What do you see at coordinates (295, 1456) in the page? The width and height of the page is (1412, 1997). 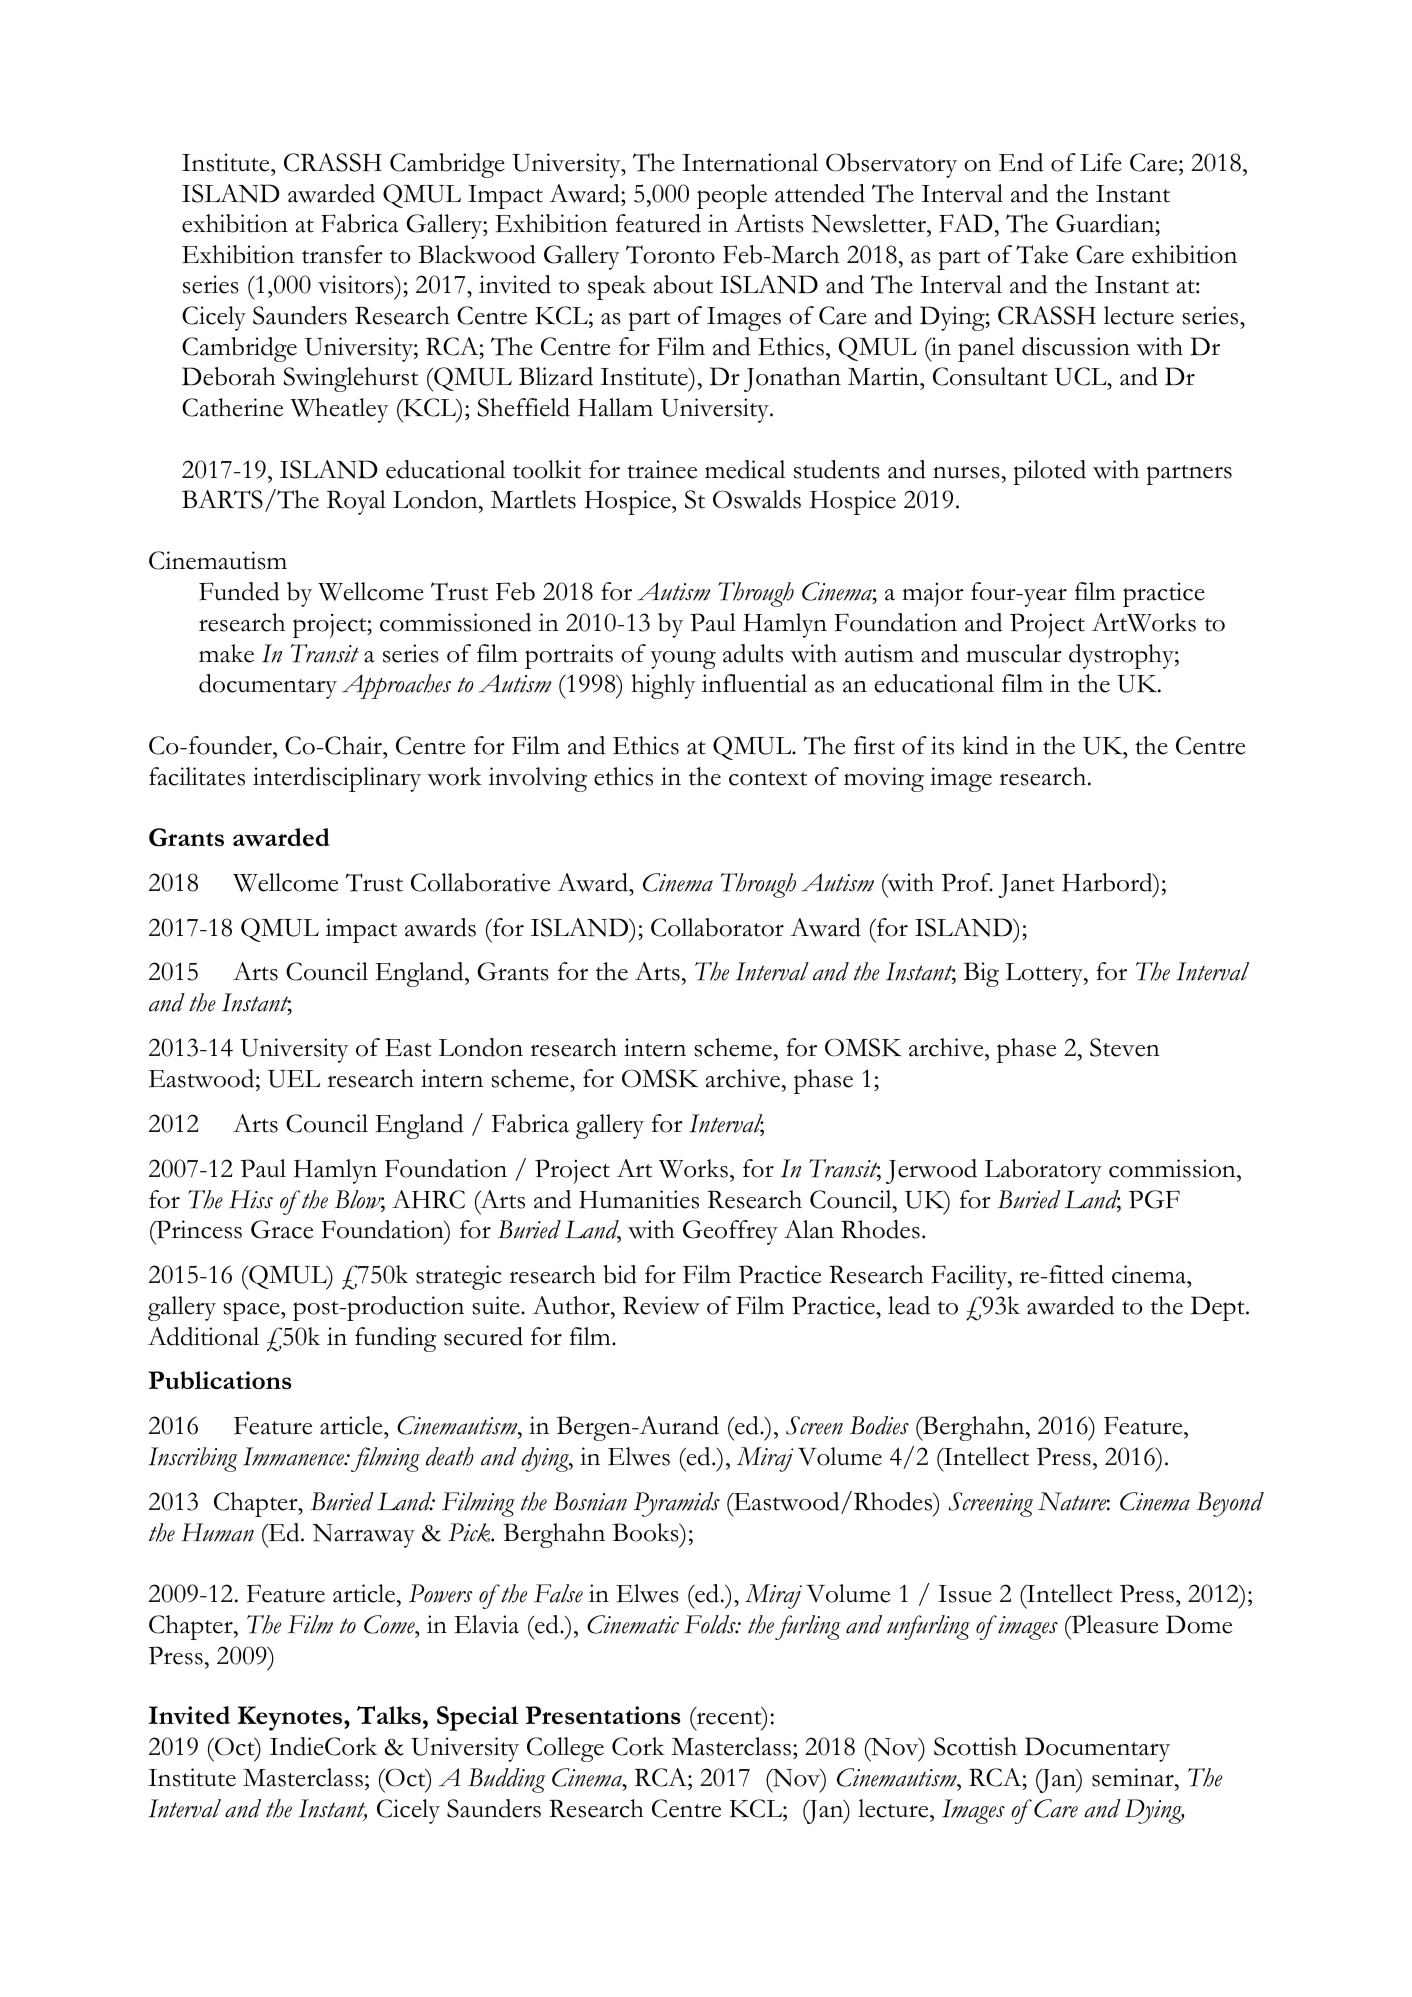 I see `Immanence` at bounding box center [295, 1456].
